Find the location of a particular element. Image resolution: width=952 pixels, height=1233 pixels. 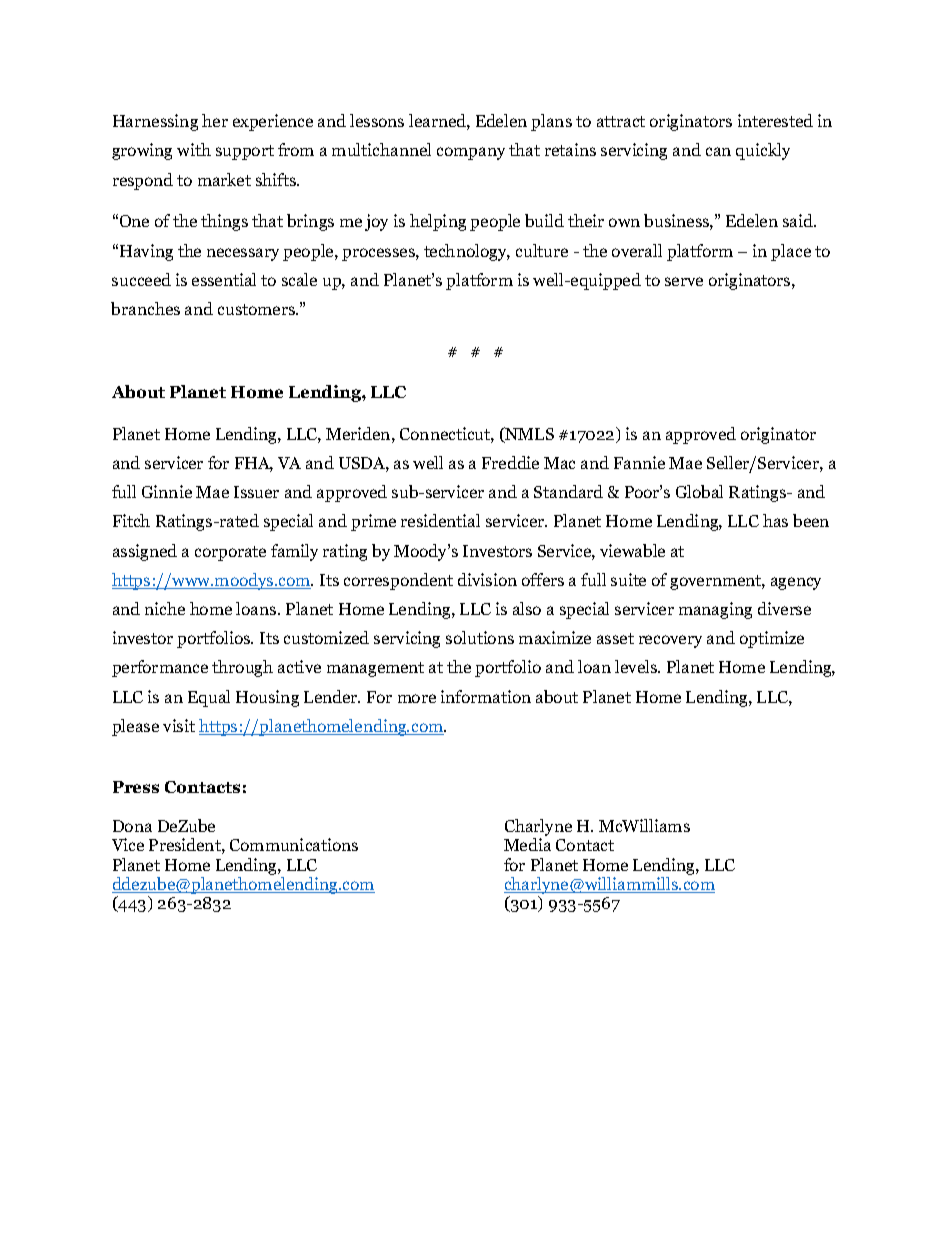

company is located at coordinates (471, 153).
